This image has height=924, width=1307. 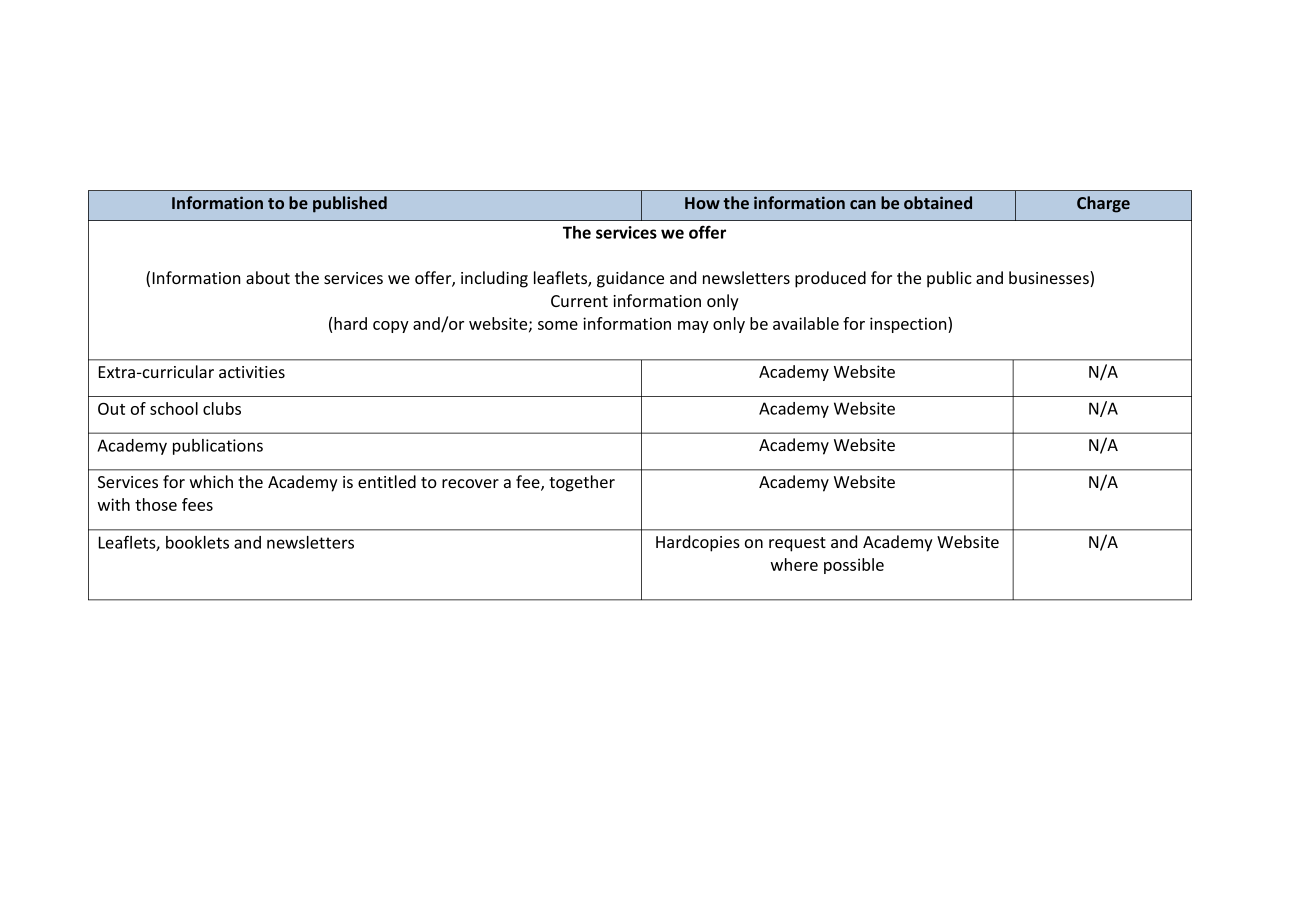 I want to click on activities, so click(x=252, y=372).
